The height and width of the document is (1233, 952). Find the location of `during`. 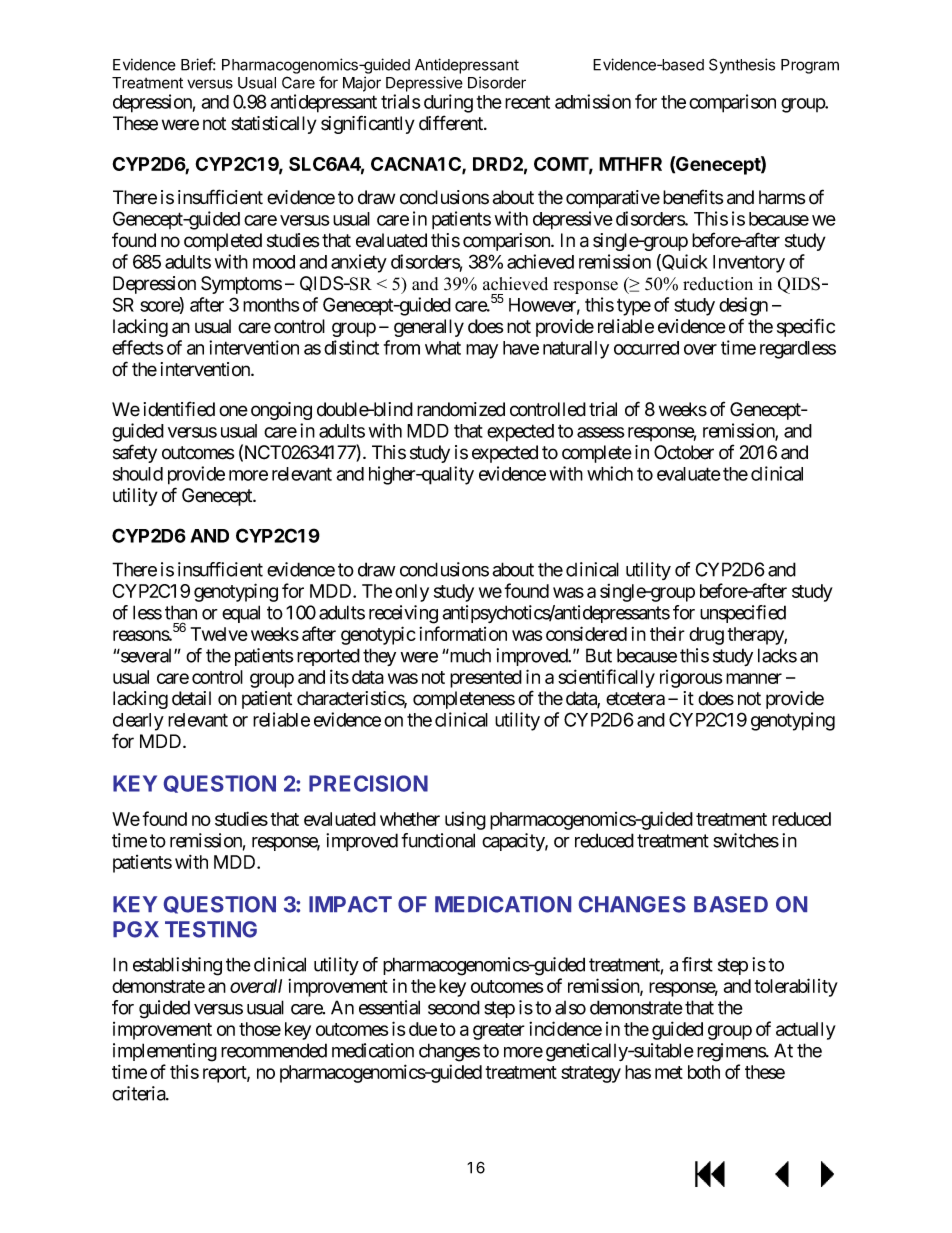

during is located at coordinates (448, 103).
